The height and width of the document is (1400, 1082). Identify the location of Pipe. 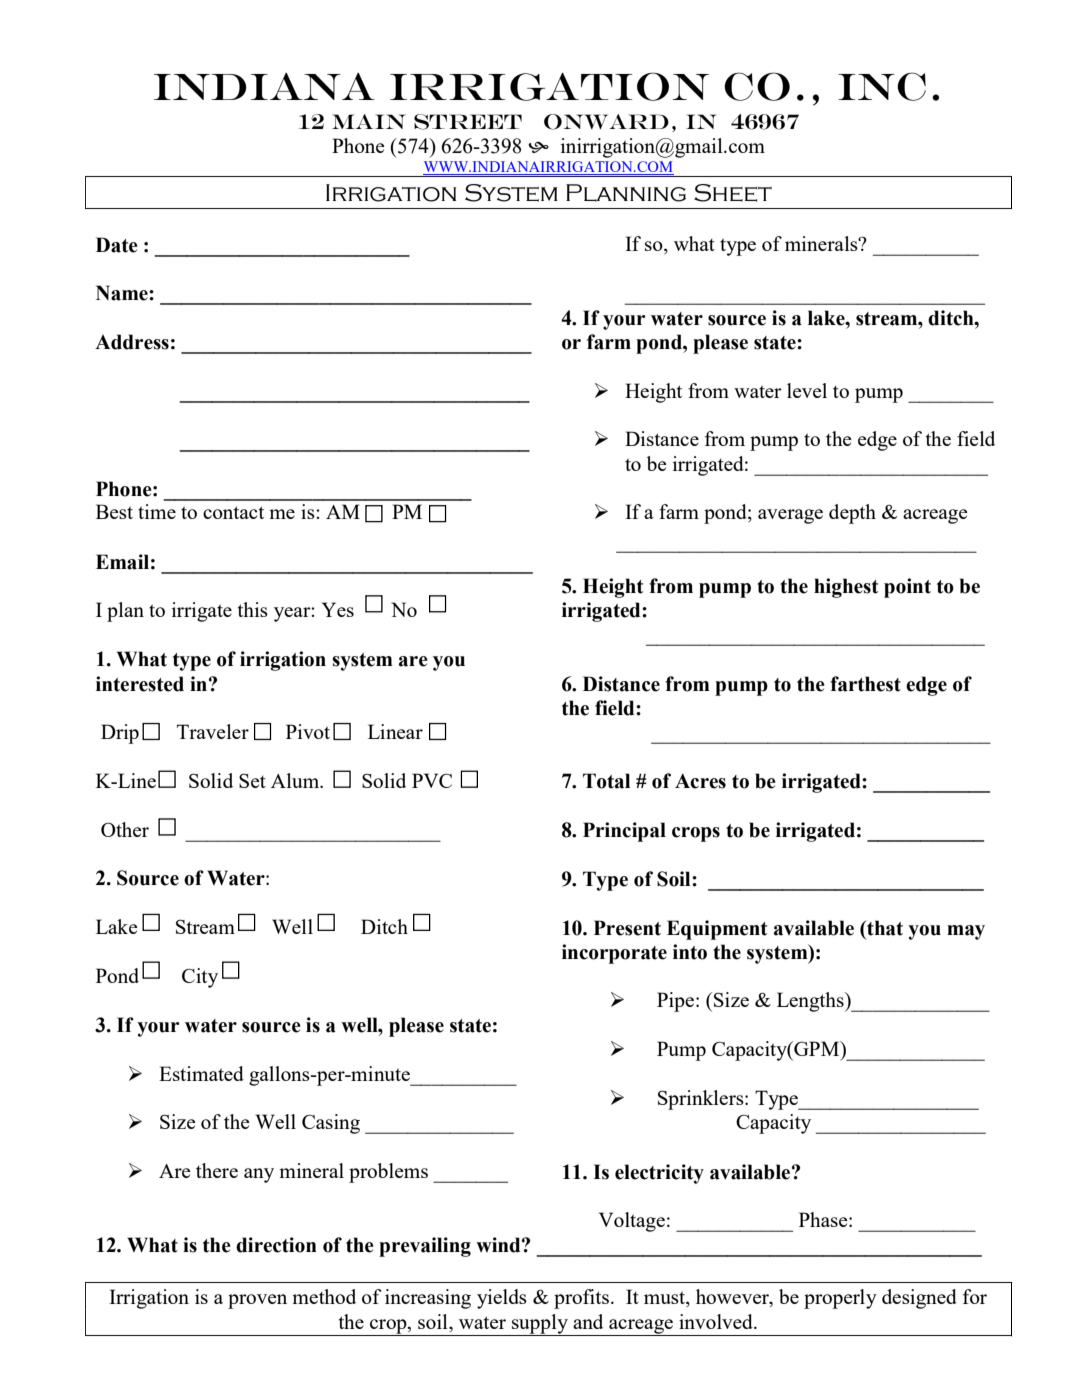
(677, 1002).
